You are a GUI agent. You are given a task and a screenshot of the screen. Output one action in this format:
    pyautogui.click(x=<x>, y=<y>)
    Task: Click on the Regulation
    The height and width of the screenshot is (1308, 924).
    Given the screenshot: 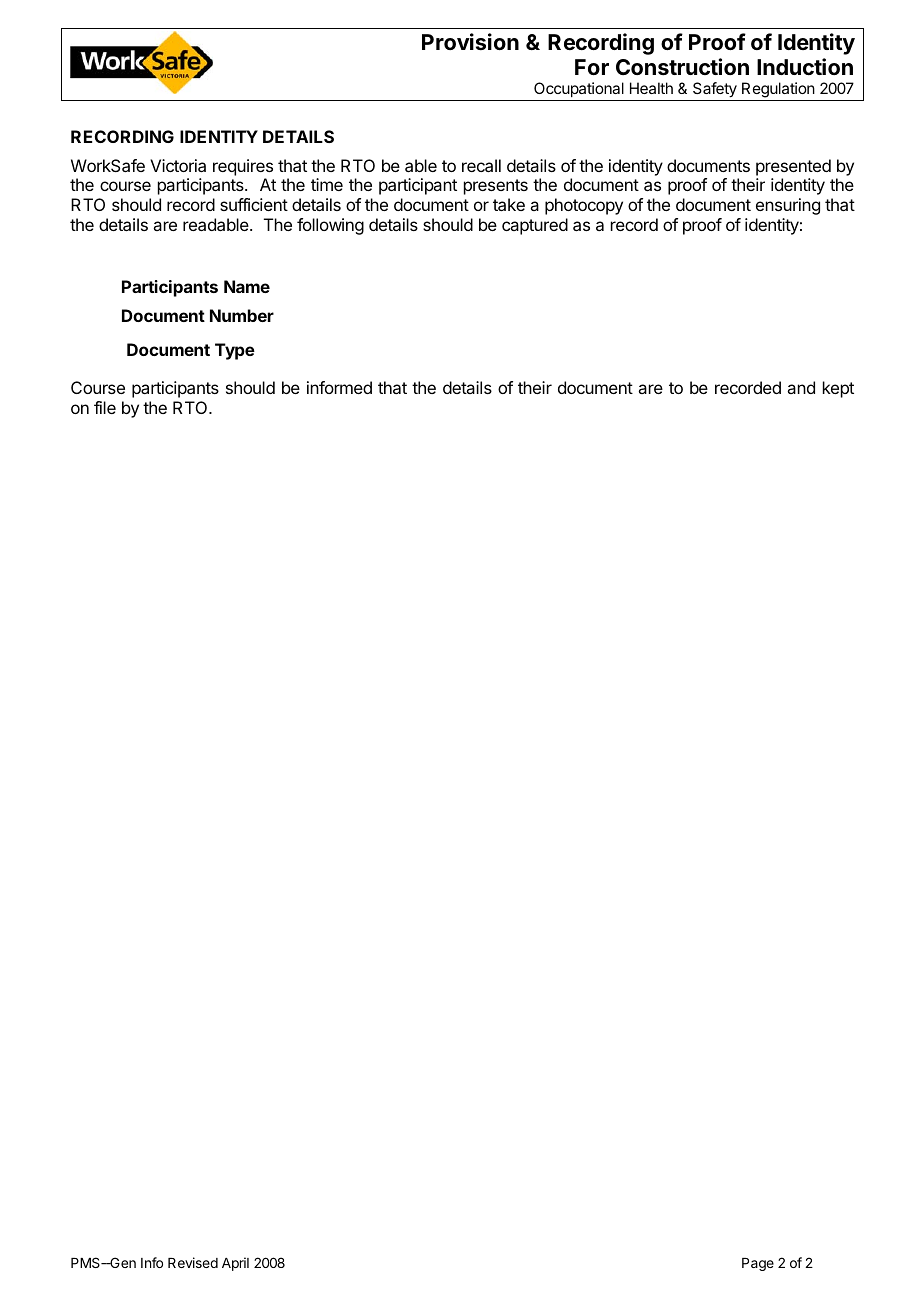 What is the action you would take?
    pyautogui.click(x=778, y=91)
